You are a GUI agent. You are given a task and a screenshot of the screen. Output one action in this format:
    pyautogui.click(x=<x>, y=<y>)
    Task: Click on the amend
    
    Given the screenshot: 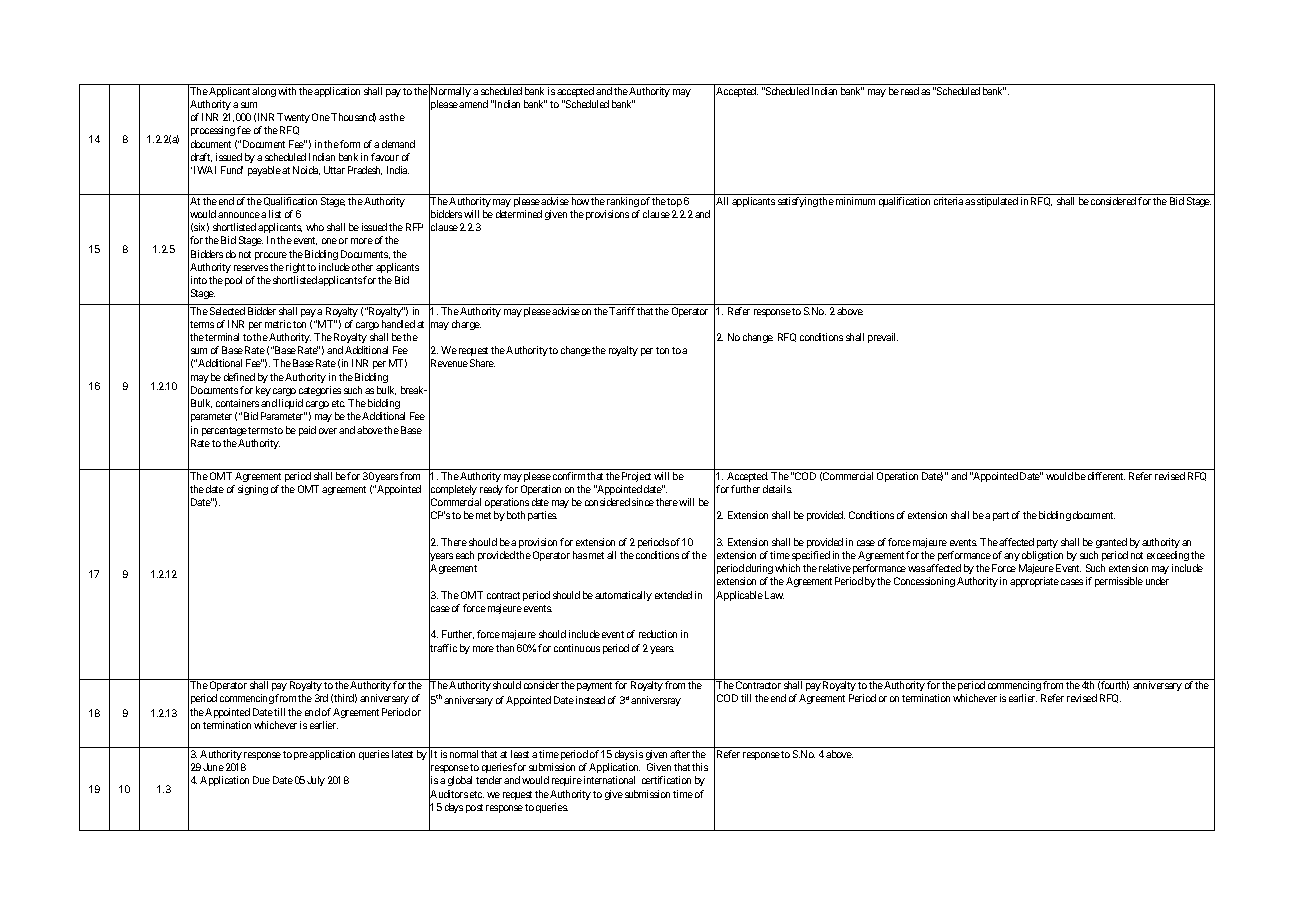 What is the action you would take?
    pyautogui.click(x=473, y=104)
